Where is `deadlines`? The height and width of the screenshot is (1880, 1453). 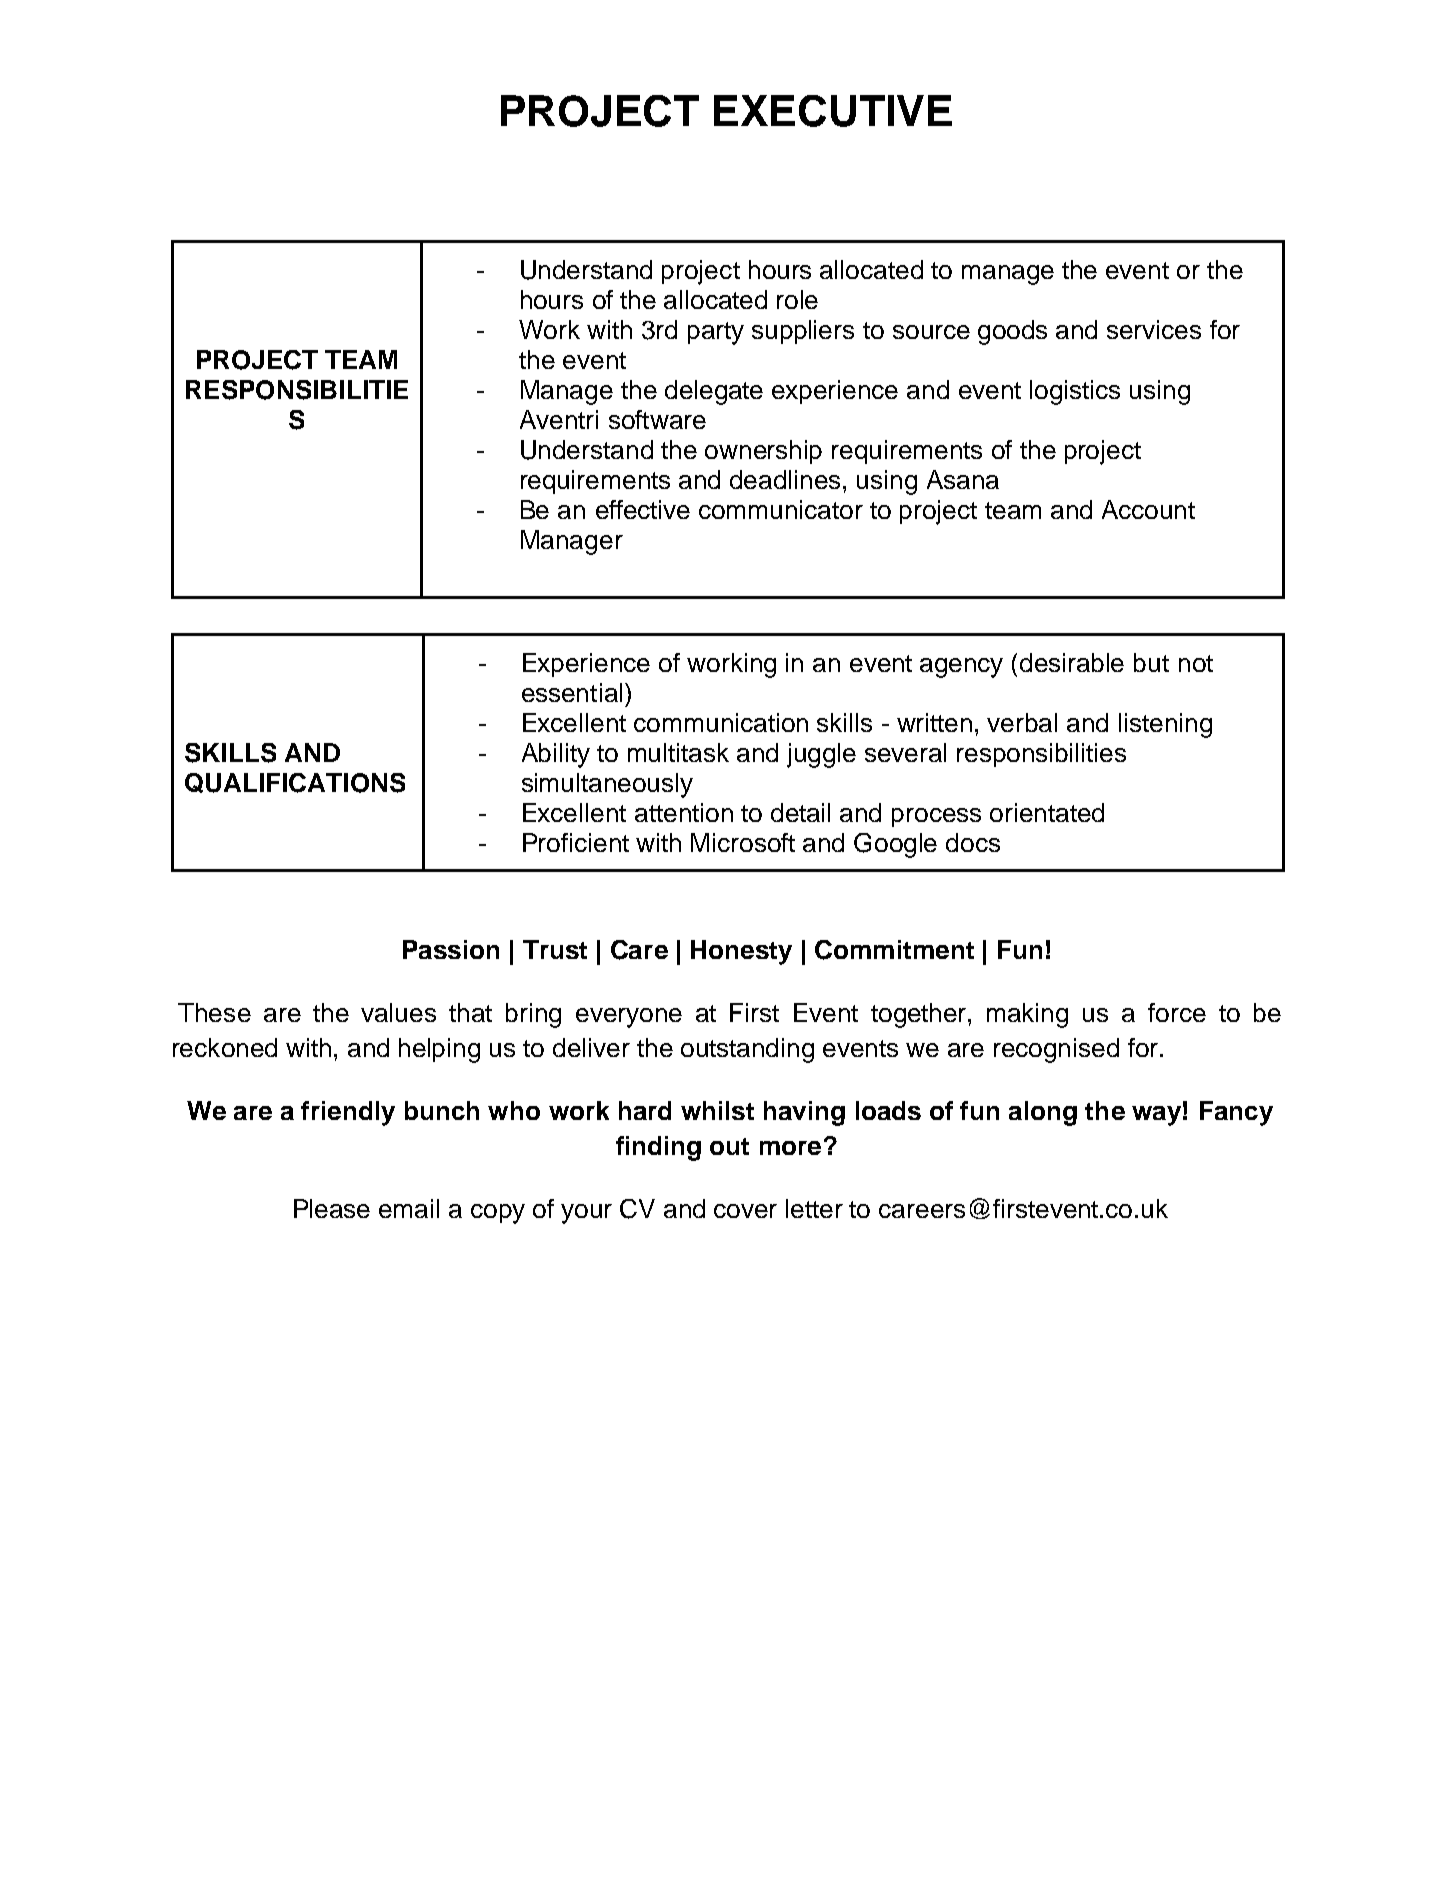 deadlines is located at coordinates (785, 479).
